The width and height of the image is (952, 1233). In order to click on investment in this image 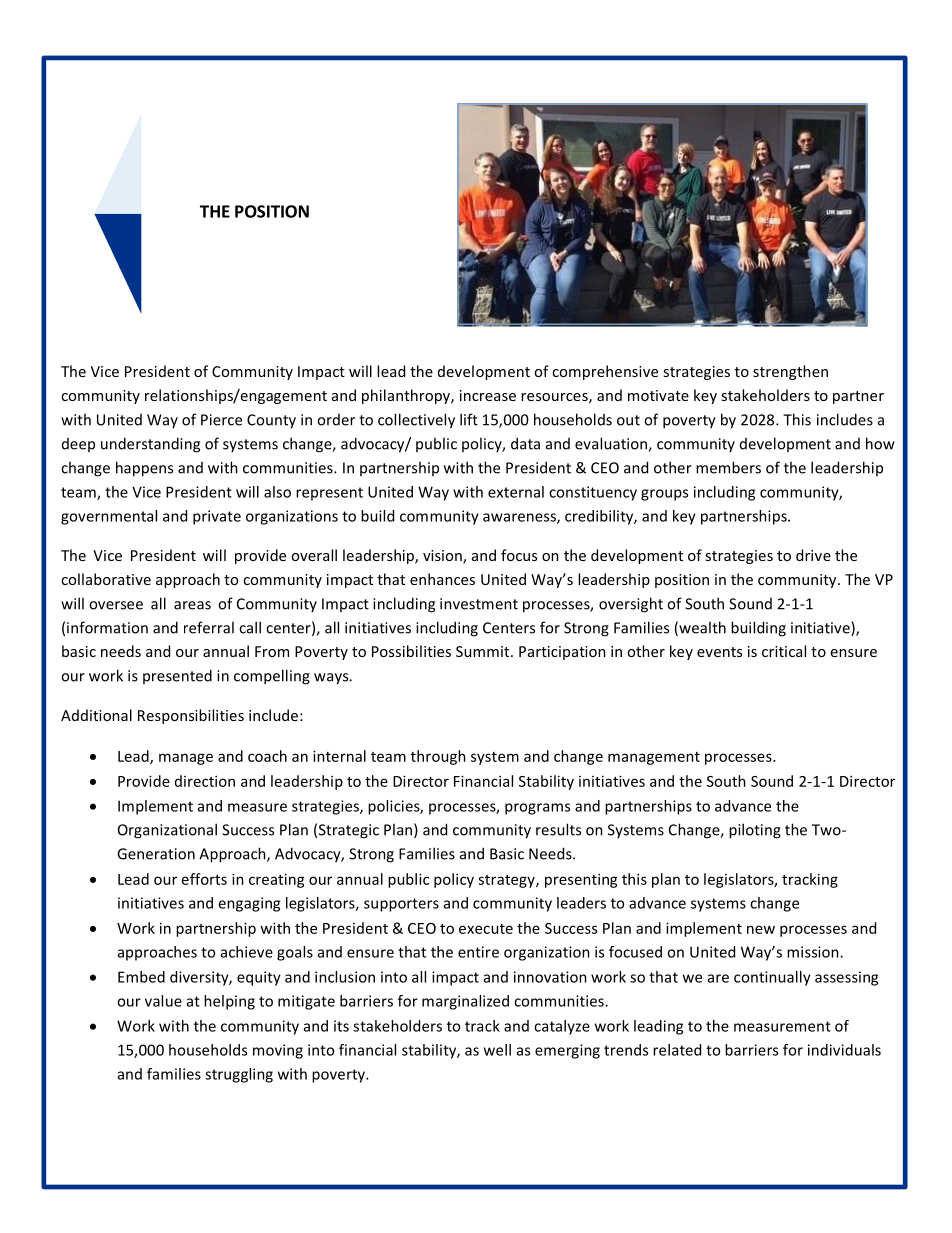, I will do `click(479, 604)`.
